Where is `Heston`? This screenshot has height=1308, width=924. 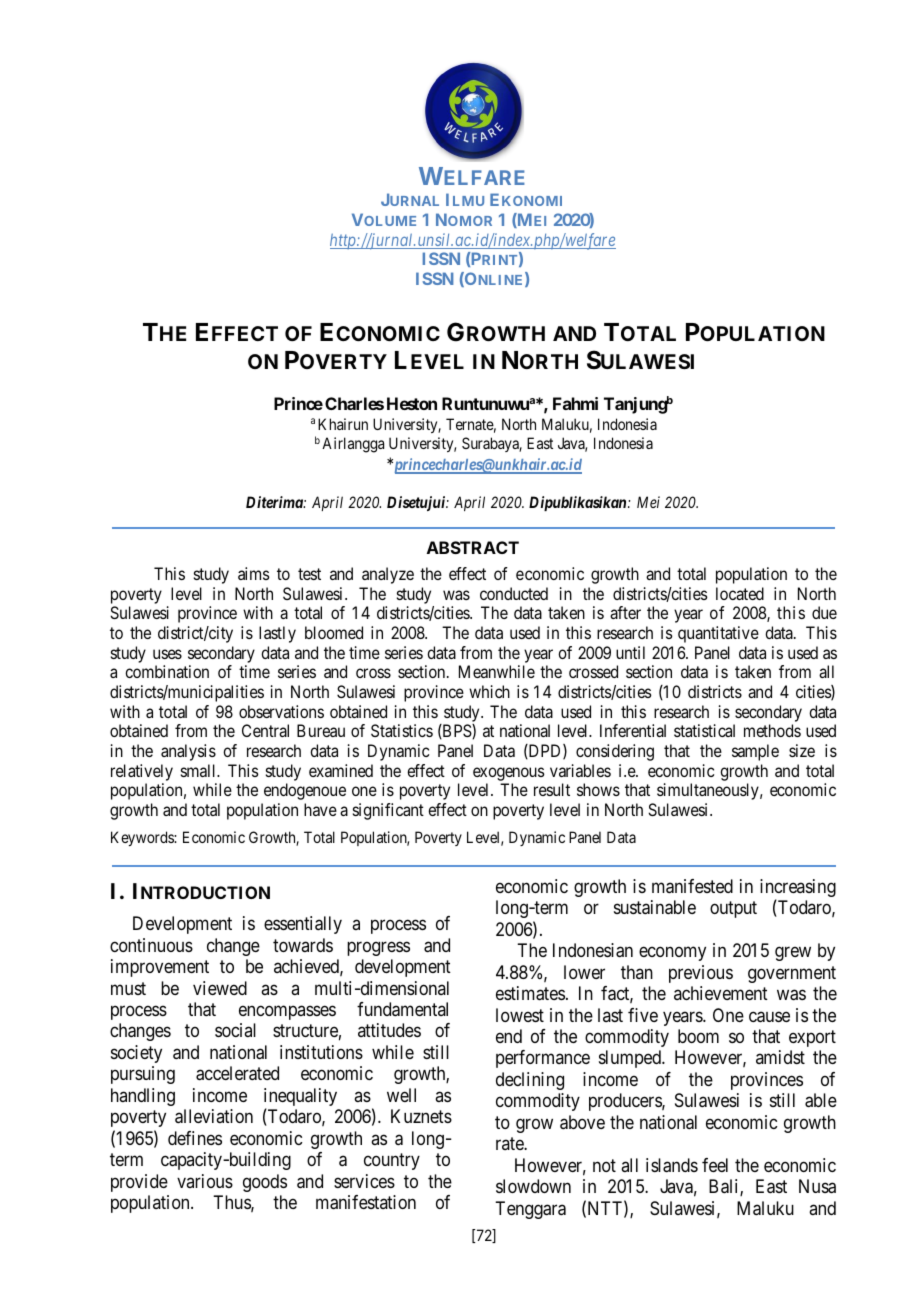
Heston is located at coordinates (412, 403).
